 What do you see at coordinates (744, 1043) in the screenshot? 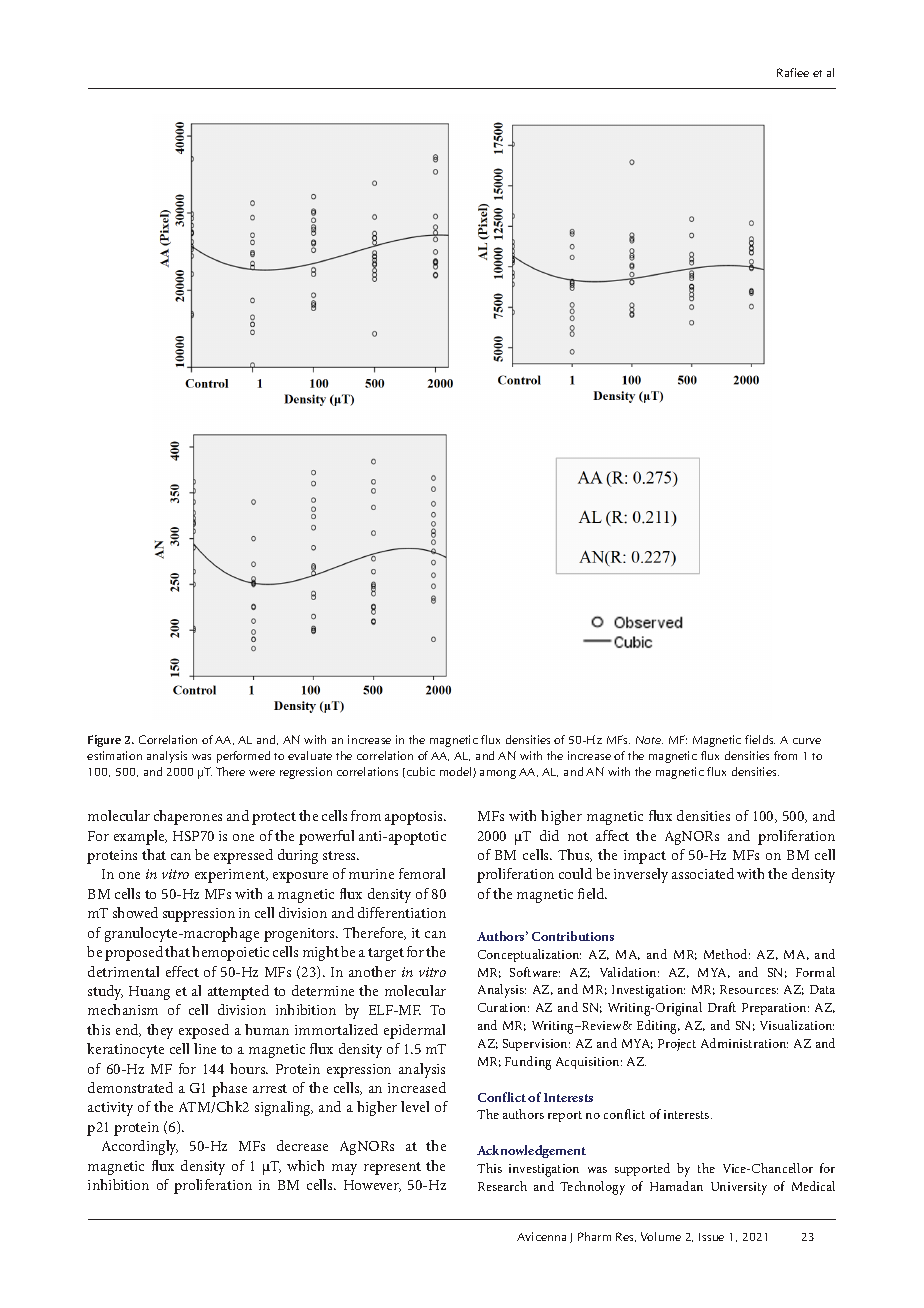
I see `Administration` at bounding box center [744, 1043].
